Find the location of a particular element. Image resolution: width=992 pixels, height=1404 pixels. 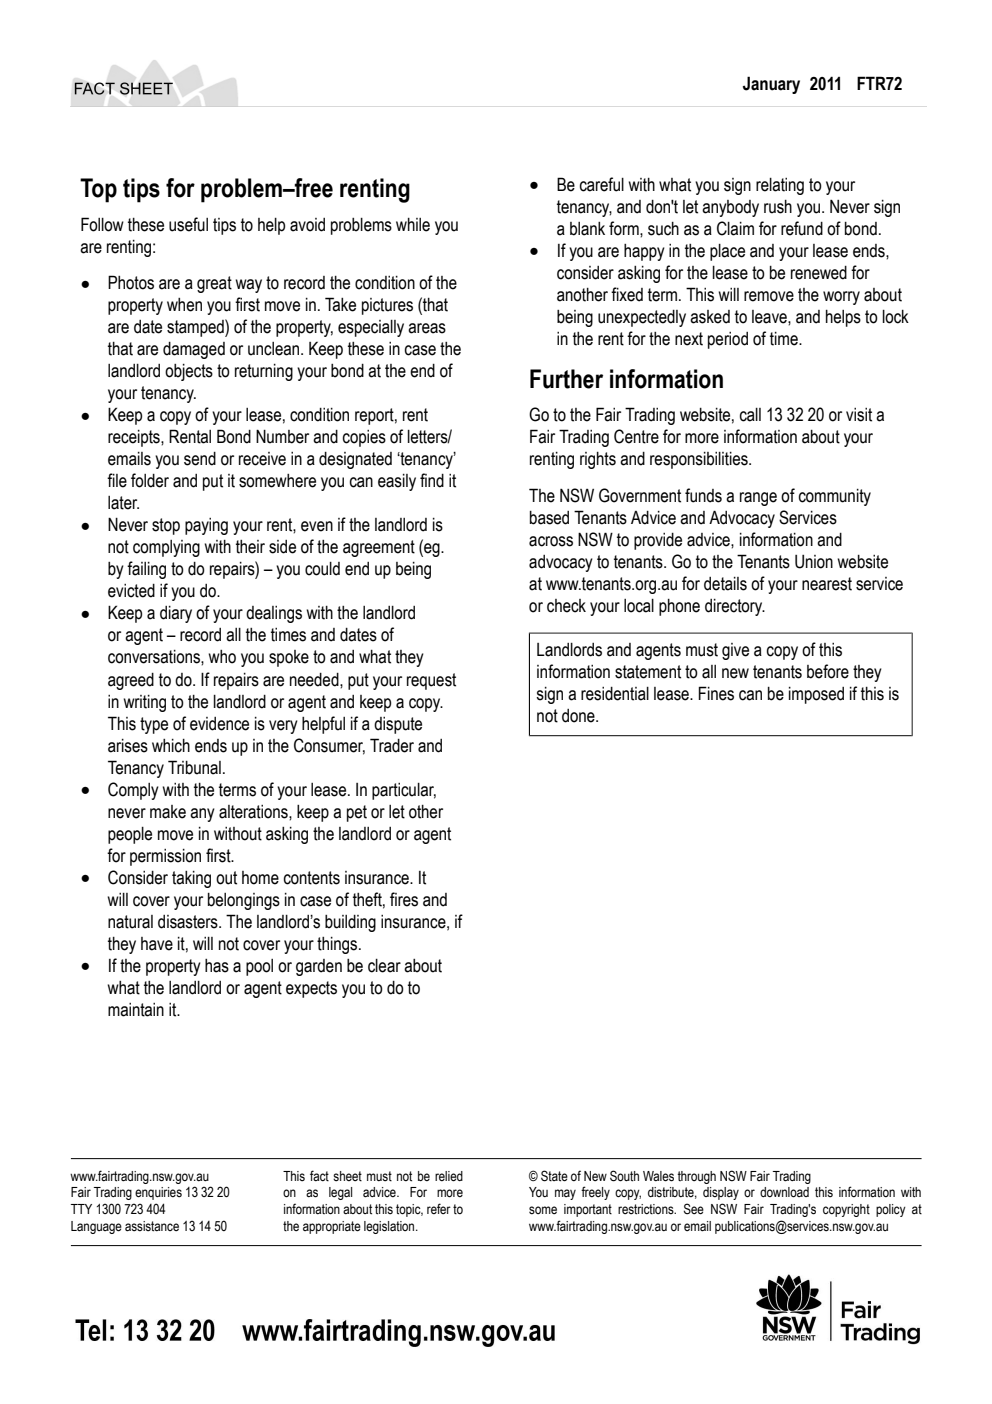

useful is located at coordinates (188, 224).
